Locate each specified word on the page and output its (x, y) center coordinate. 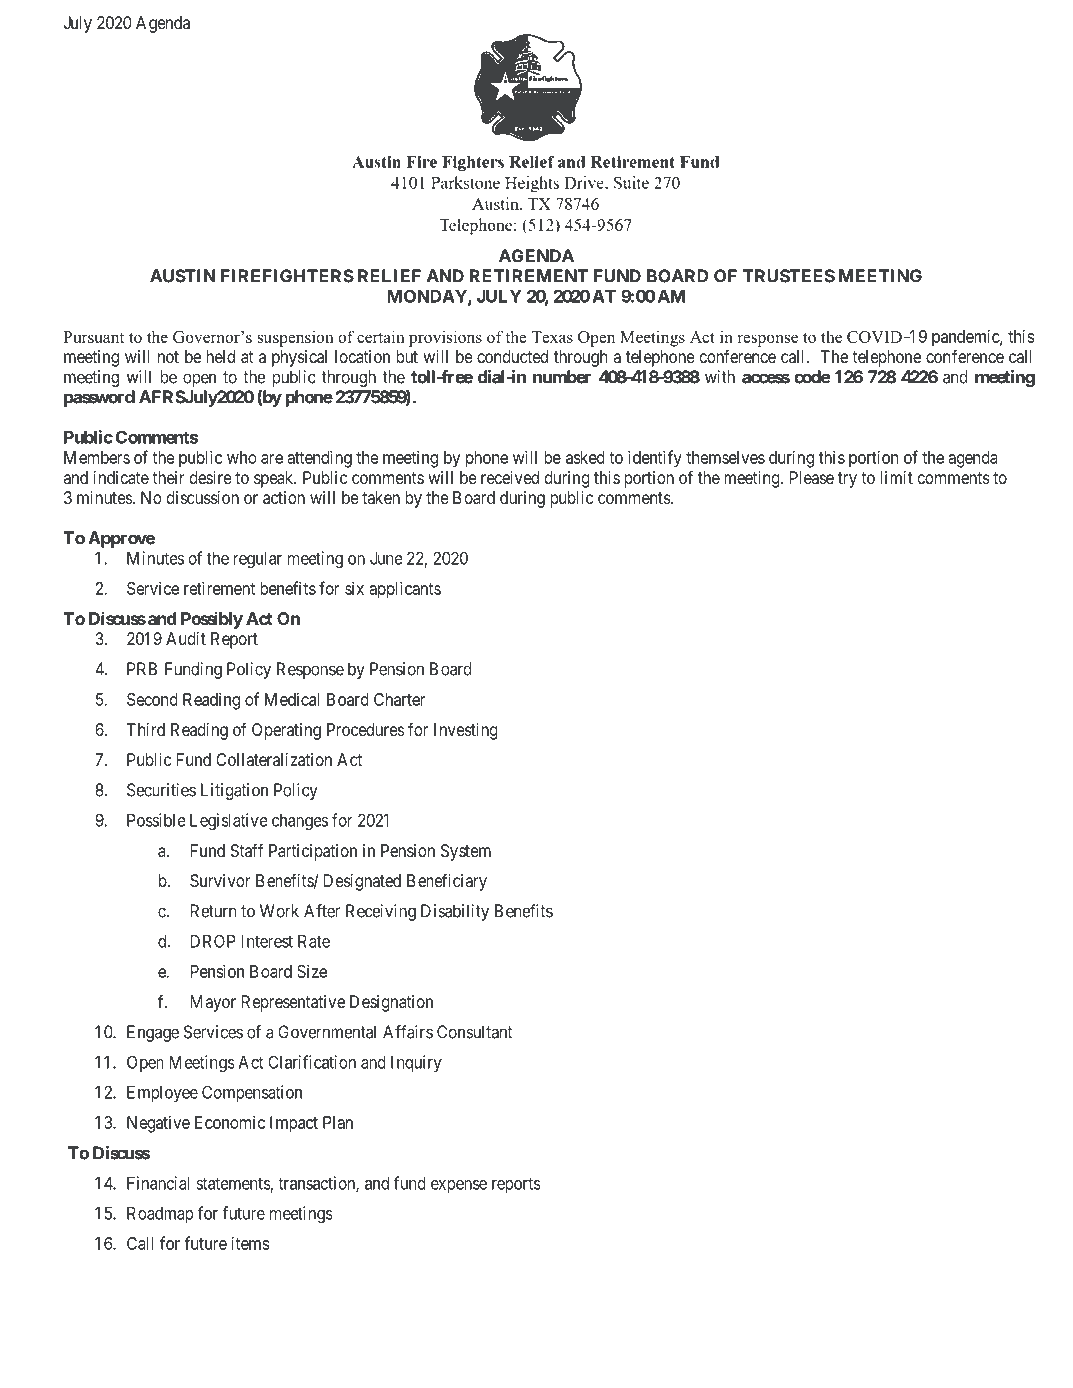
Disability (455, 912)
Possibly (212, 620)
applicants (405, 590)
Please (812, 477)
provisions (445, 338)
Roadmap (160, 1214)
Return (214, 911)
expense (459, 1186)
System (466, 852)
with (720, 377)
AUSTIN (182, 276)
